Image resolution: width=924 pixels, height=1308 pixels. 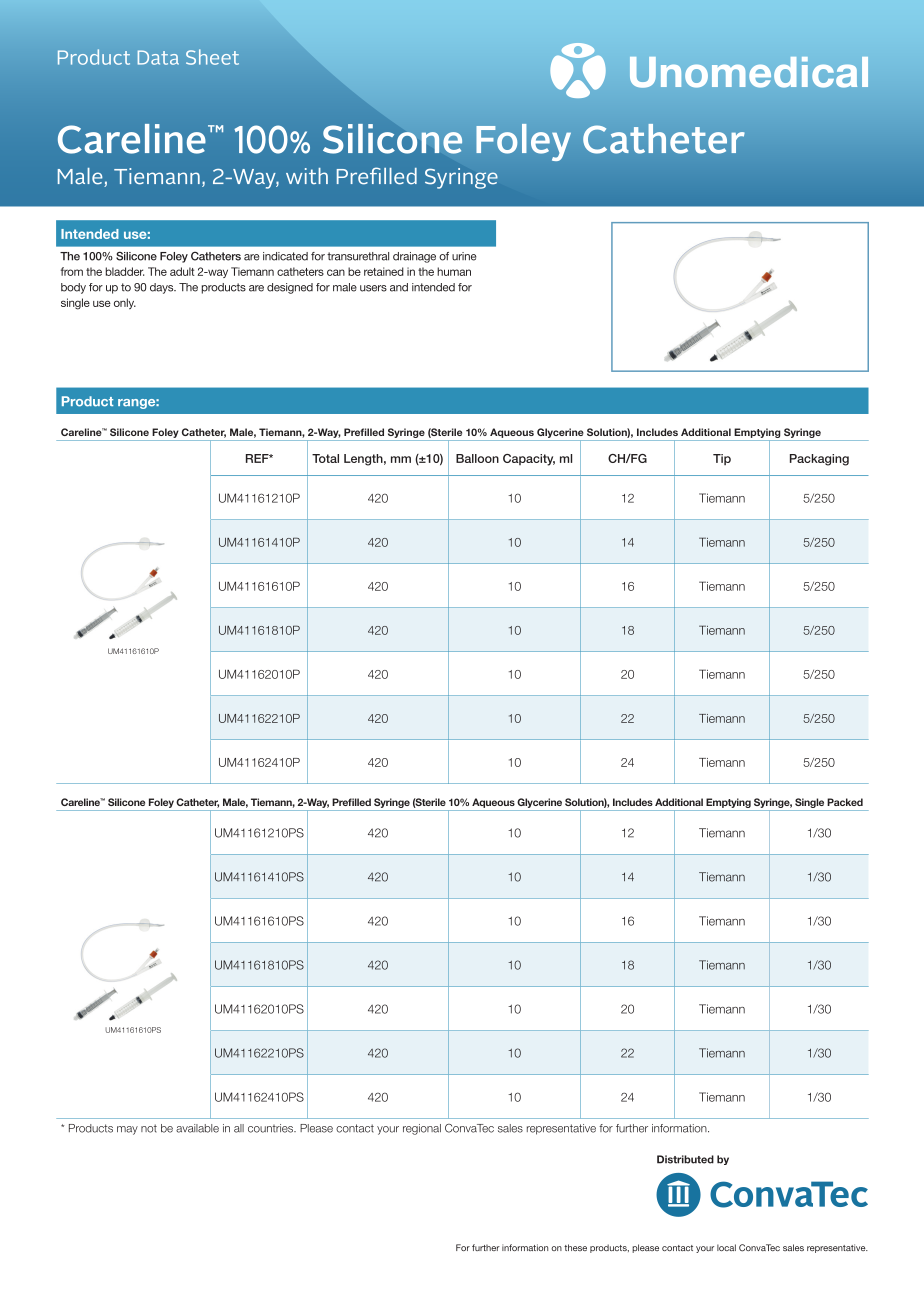 What do you see at coordinates (845, 802) in the page?
I see `Packed` at bounding box center [845, 802].
